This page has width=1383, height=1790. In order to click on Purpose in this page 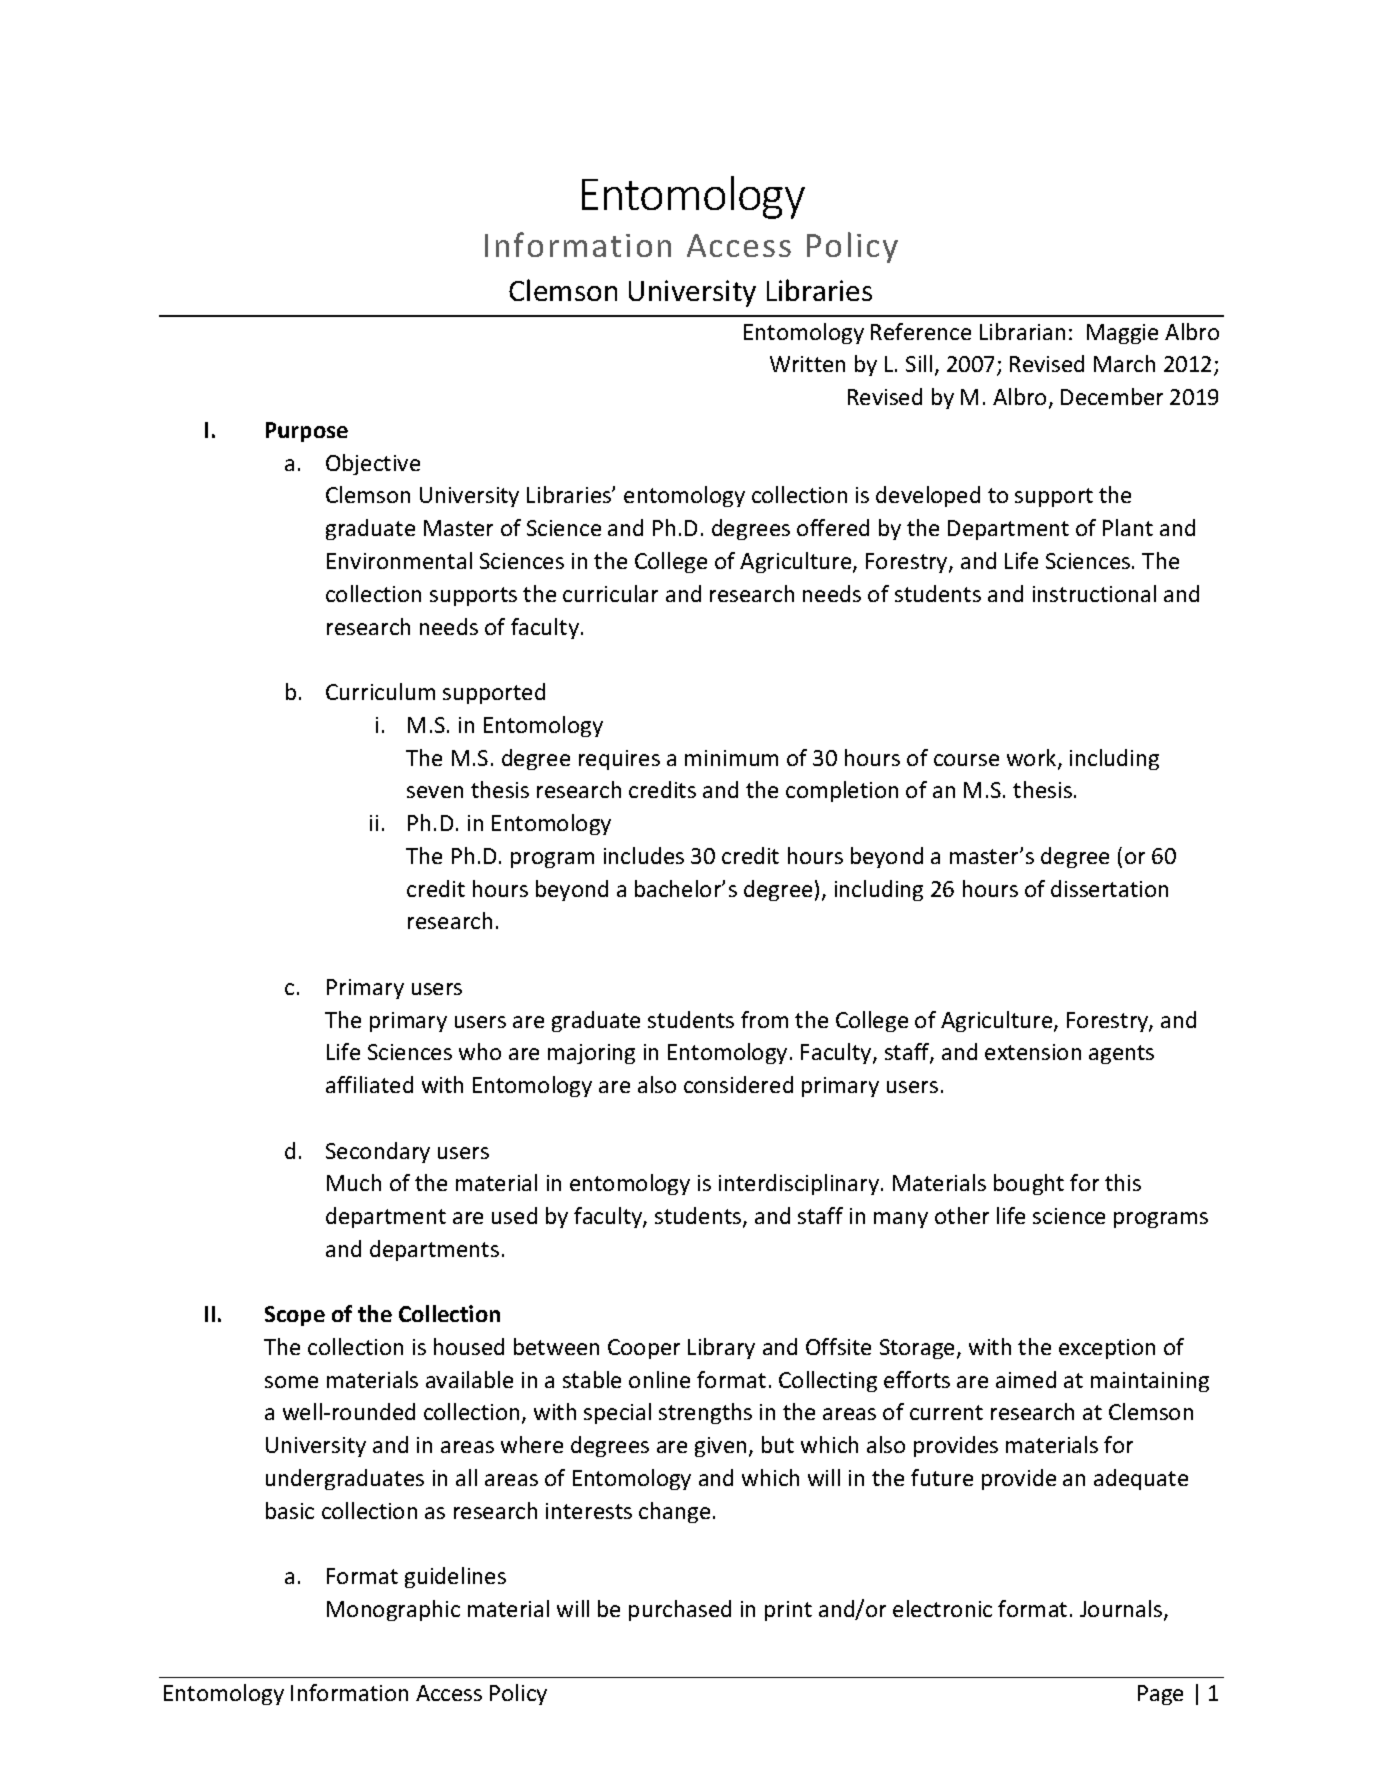, I will do `click(307, 432)`.
